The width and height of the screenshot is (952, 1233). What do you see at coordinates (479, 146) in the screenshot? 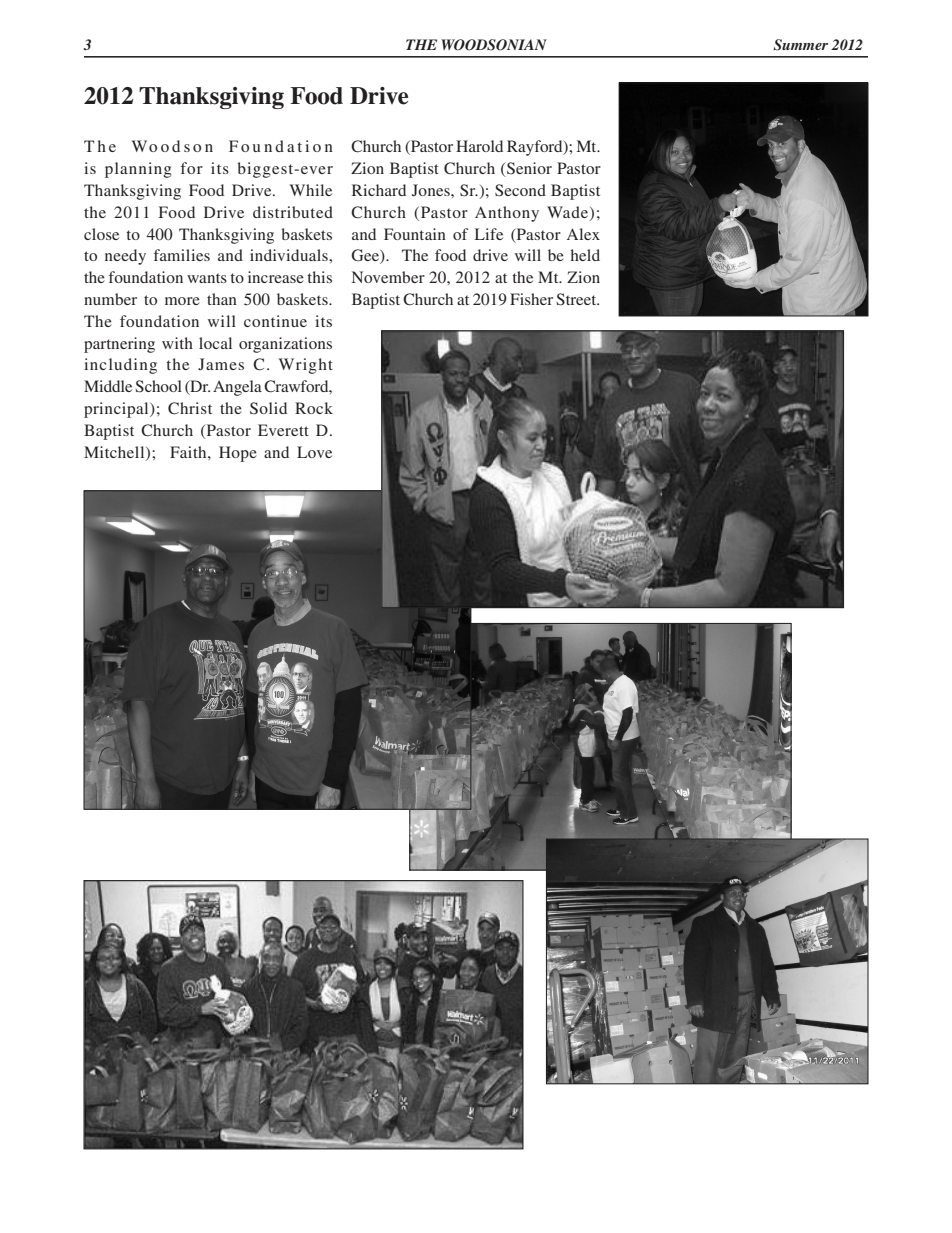
I see `Harold` at bounding box center [479, 146].
